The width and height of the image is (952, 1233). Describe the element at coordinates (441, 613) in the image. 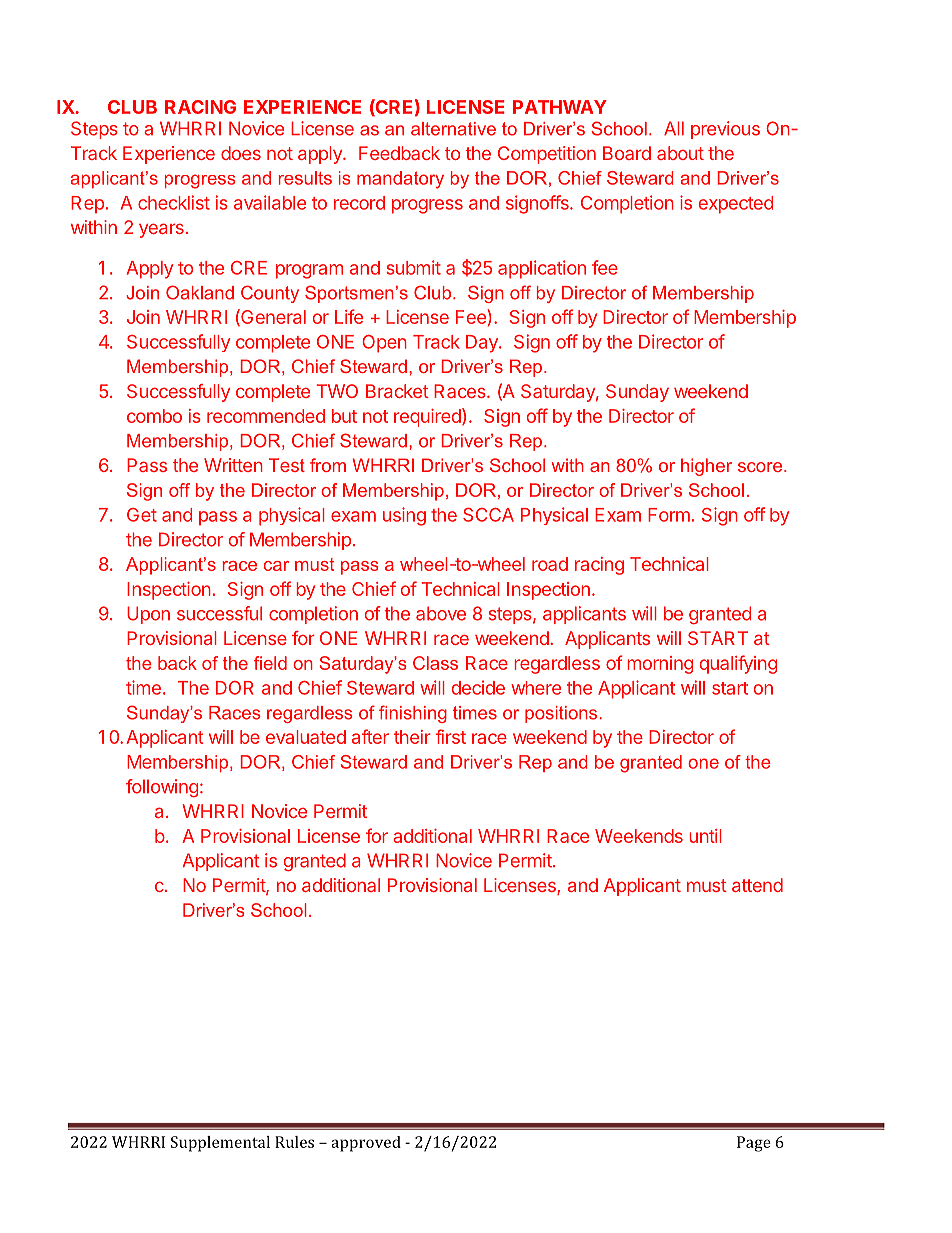

I see `above` at that location.
